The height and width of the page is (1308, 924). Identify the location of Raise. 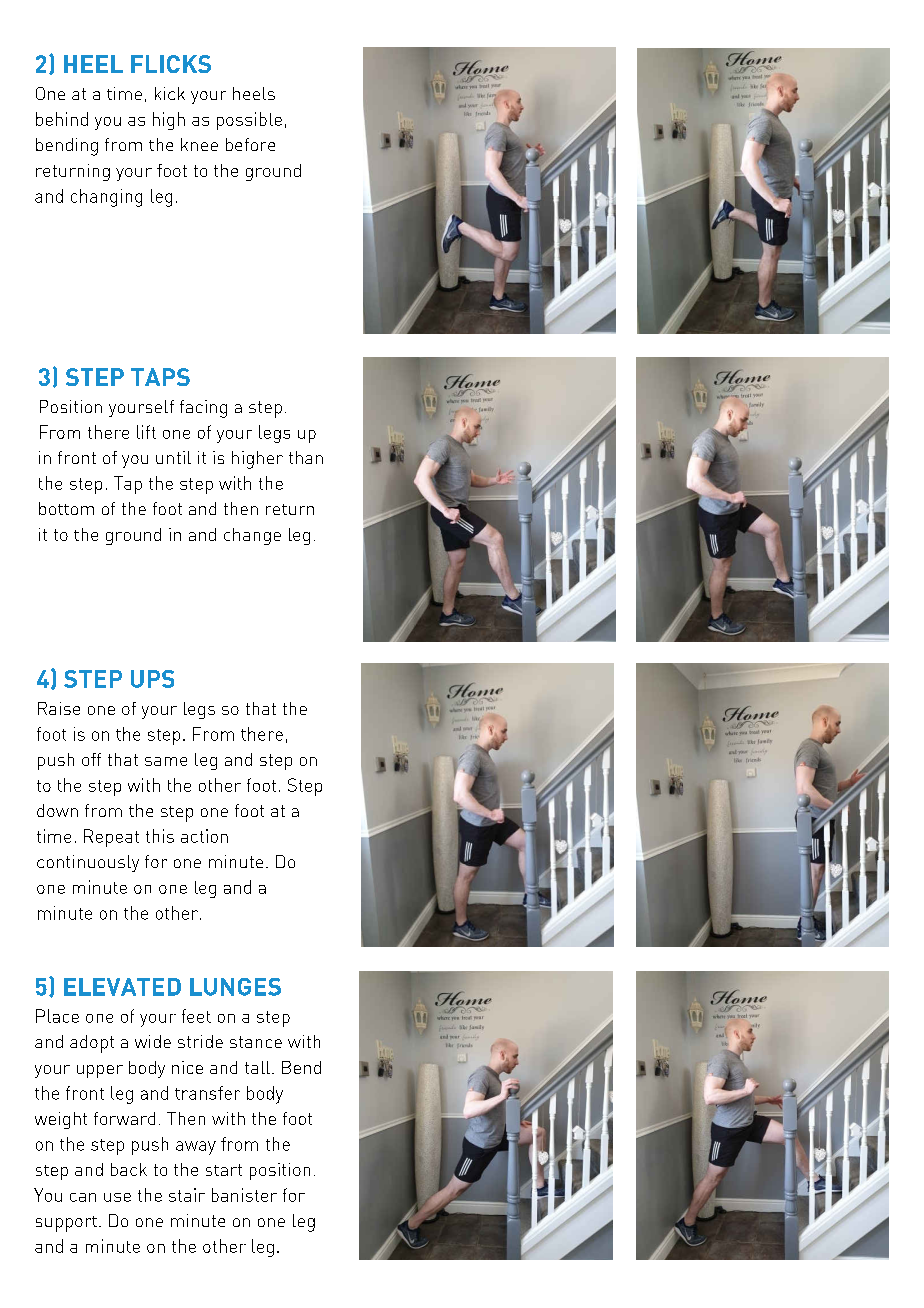
(59, 708).
